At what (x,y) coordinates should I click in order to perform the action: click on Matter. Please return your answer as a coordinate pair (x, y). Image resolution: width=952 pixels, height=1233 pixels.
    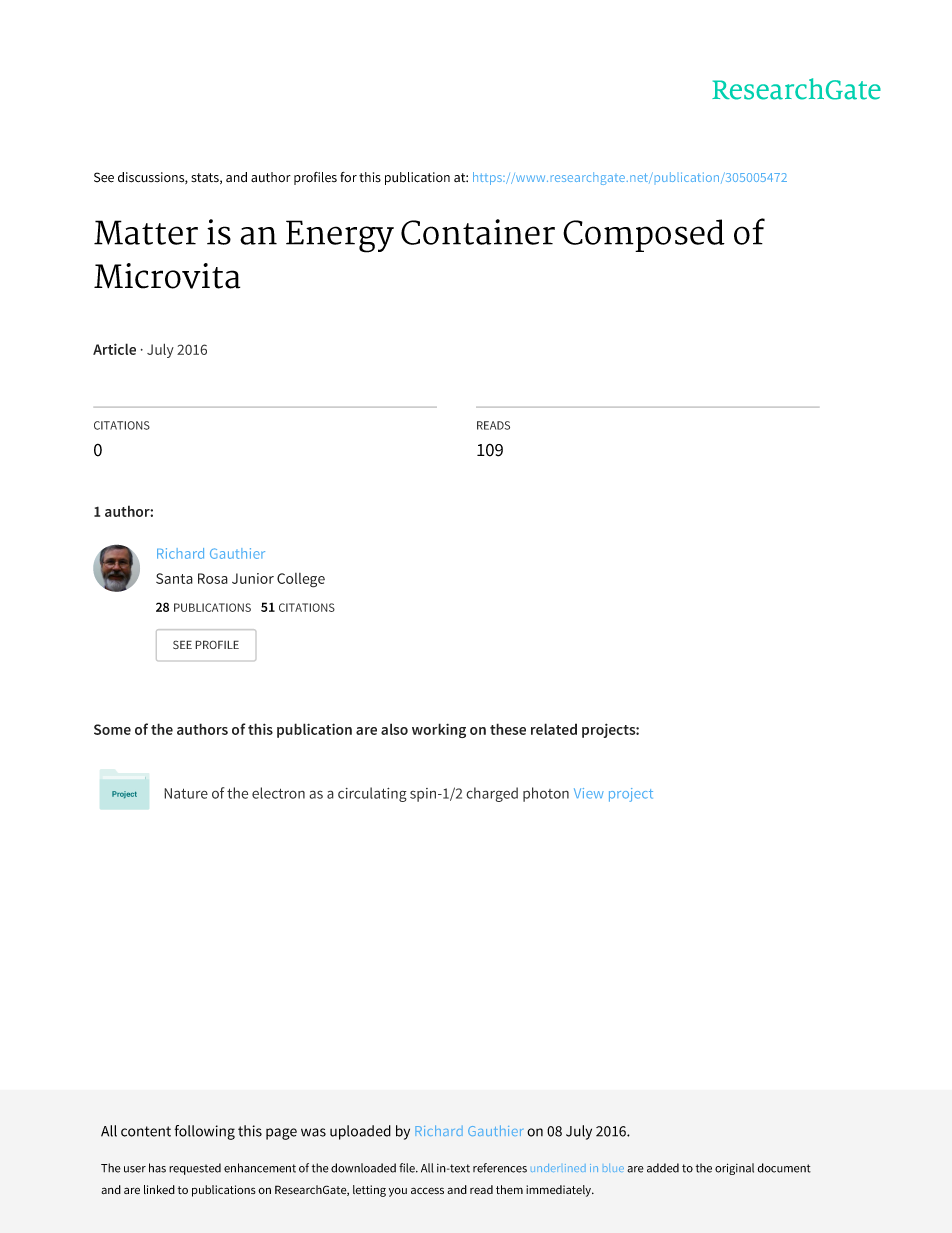
    Looking at the image, I should click on (146, 232).
